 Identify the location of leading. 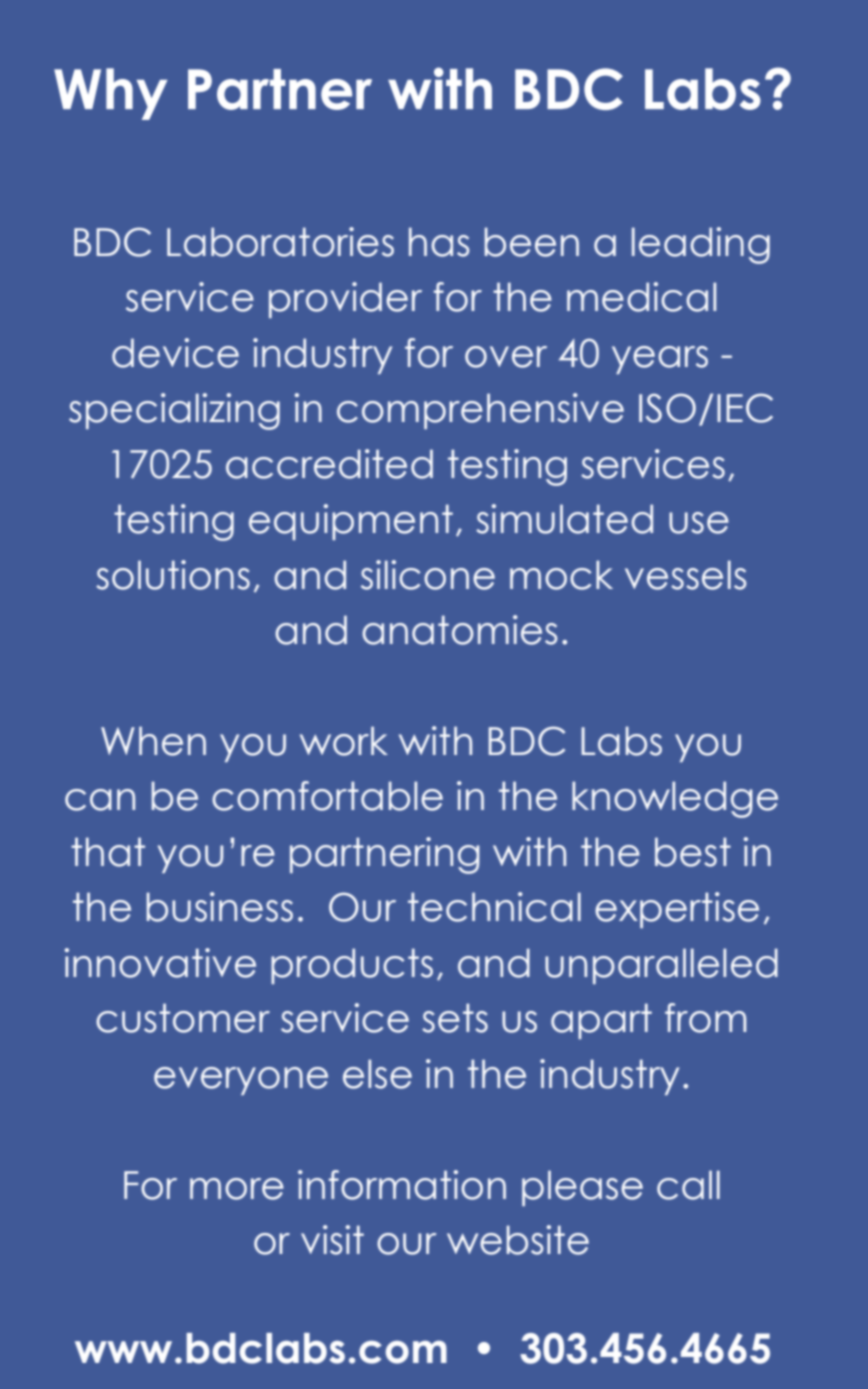
(701, 245).
